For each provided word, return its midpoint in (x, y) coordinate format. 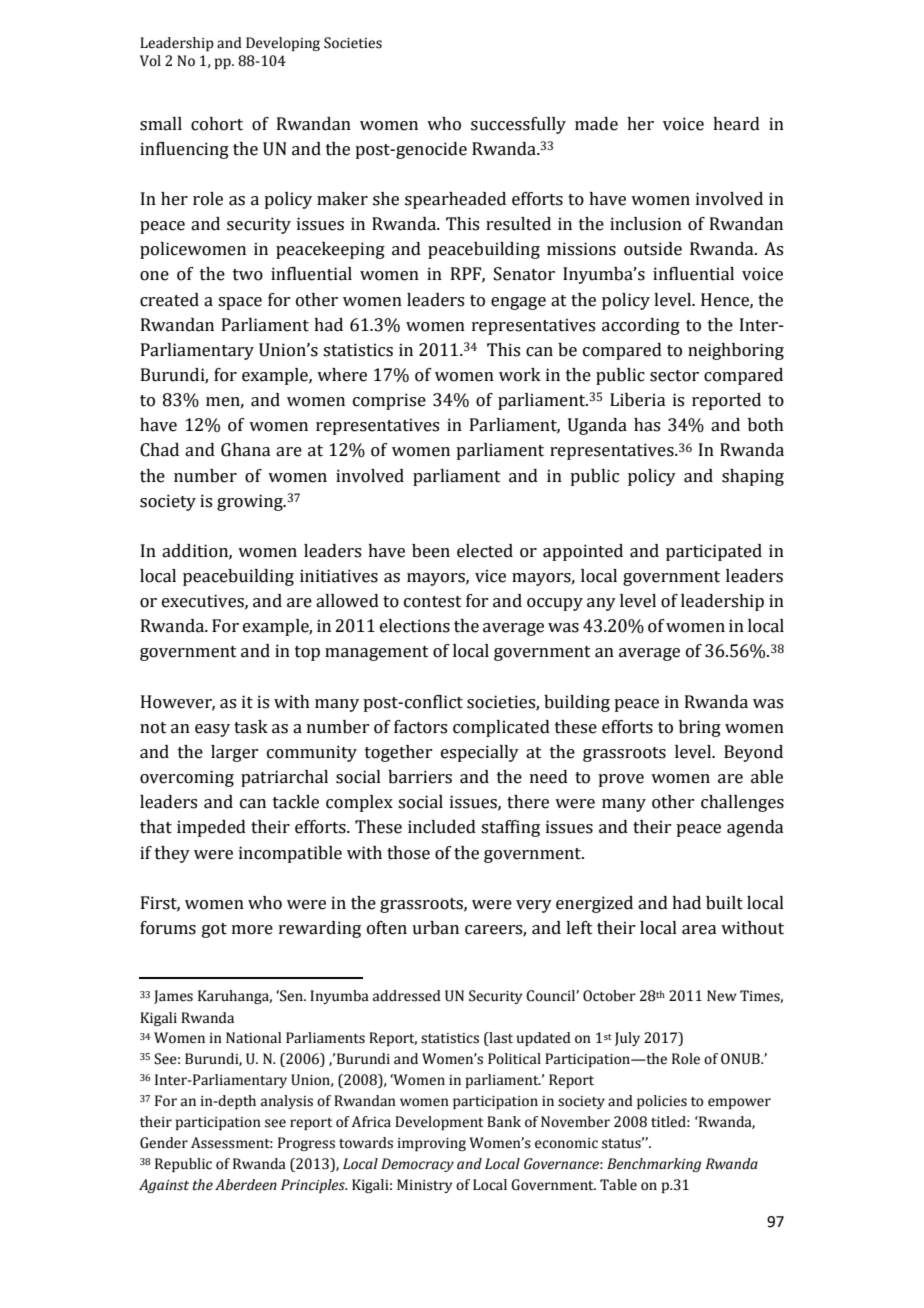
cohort (217, 124)
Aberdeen (246, 1185)
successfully (518, 125)
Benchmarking (654, 1165)
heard (736, 124)
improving (432, 1144)
